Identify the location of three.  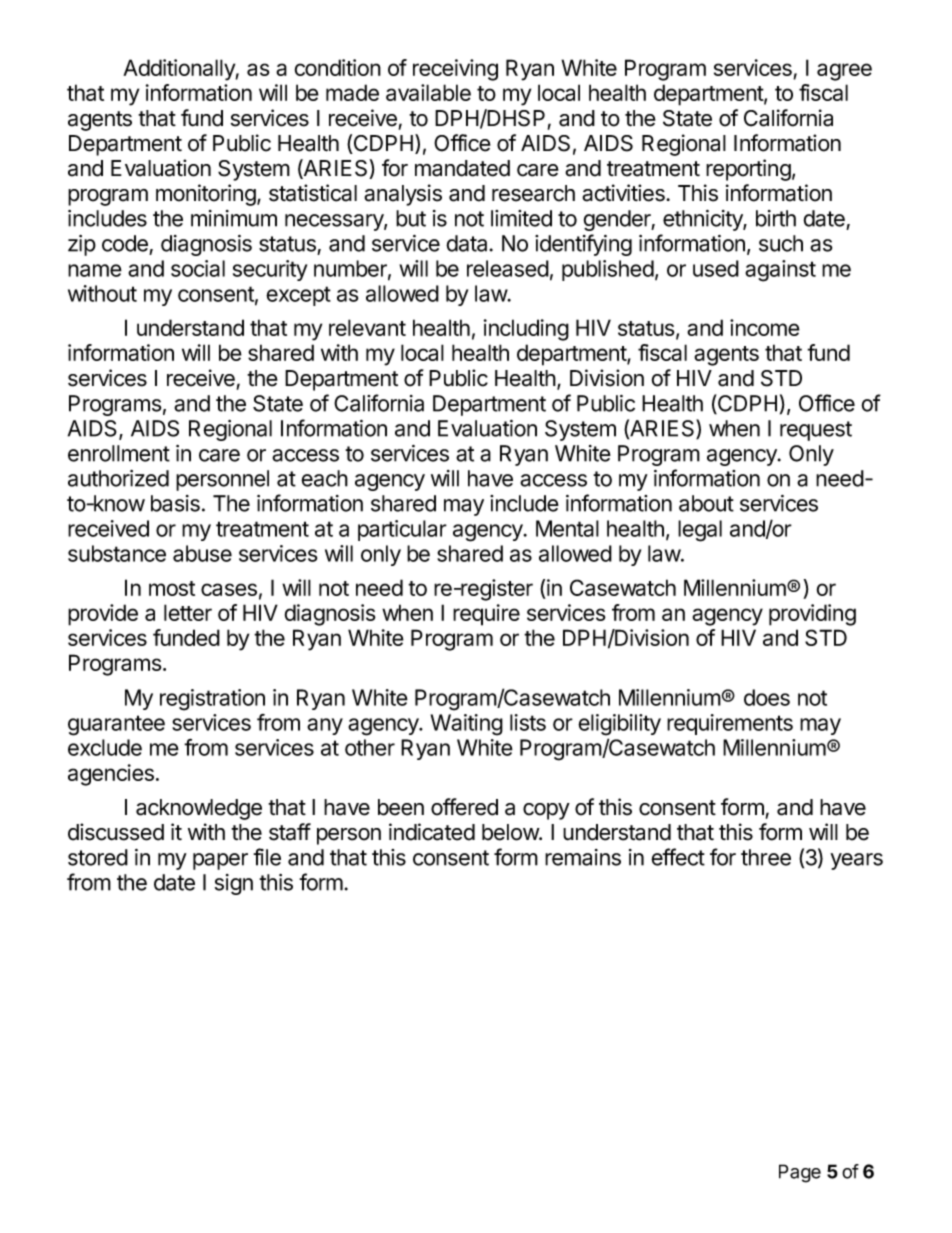
(766, 857).
